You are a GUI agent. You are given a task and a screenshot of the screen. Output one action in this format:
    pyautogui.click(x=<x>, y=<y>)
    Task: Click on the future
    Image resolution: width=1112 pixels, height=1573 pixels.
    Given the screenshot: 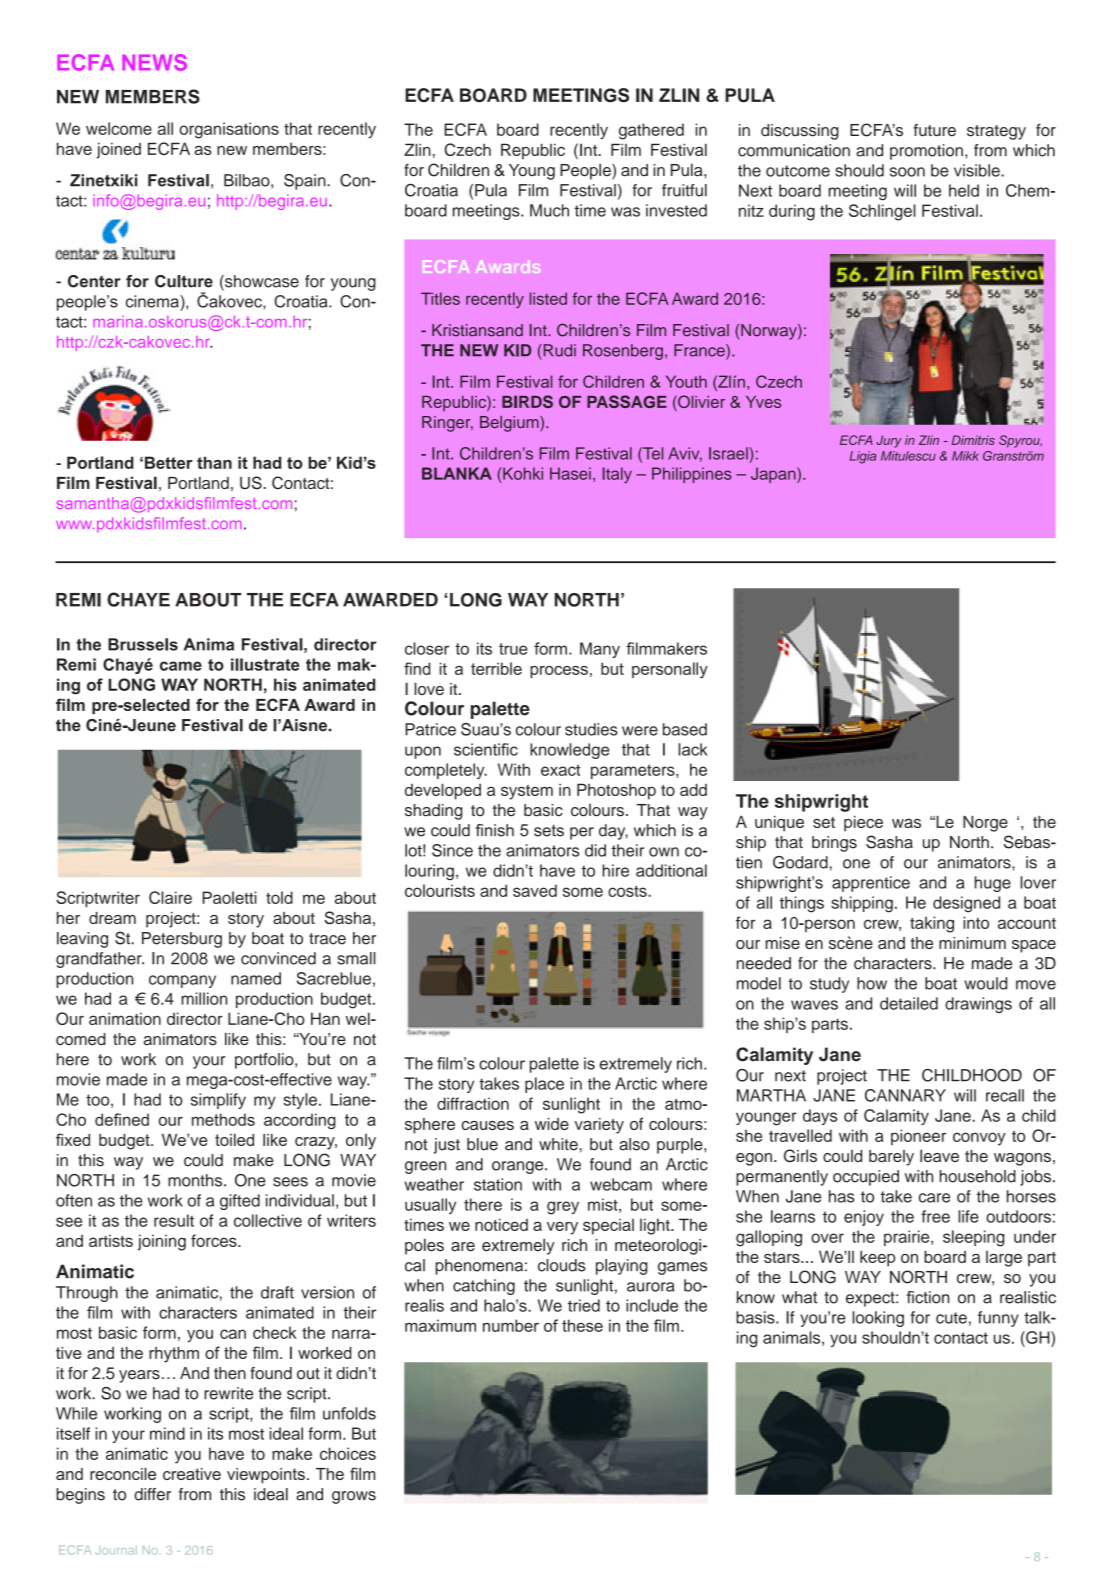 What is the action you would take?
    pyautogui.click(x=935, y=130)
